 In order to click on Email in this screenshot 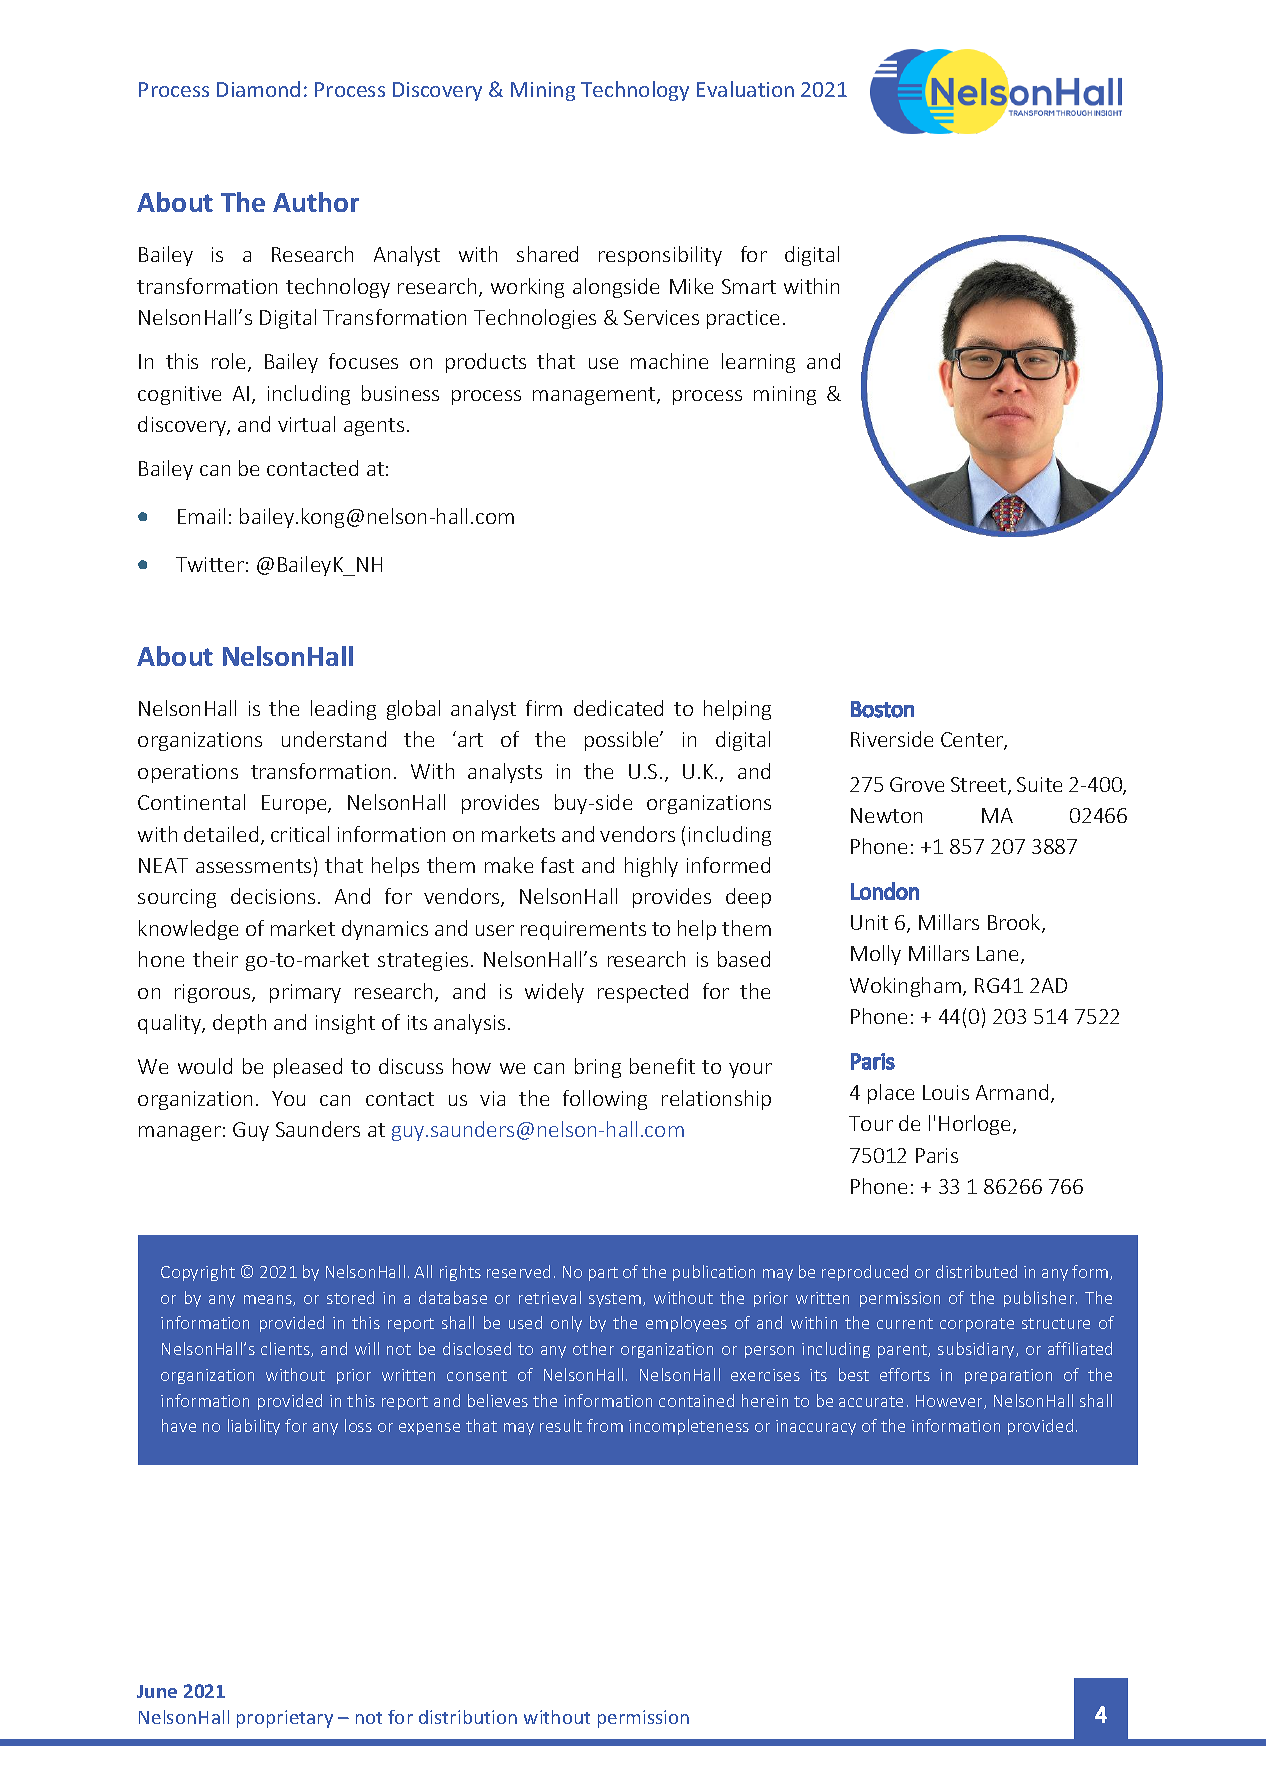, I will do `click(201, 516)`.
